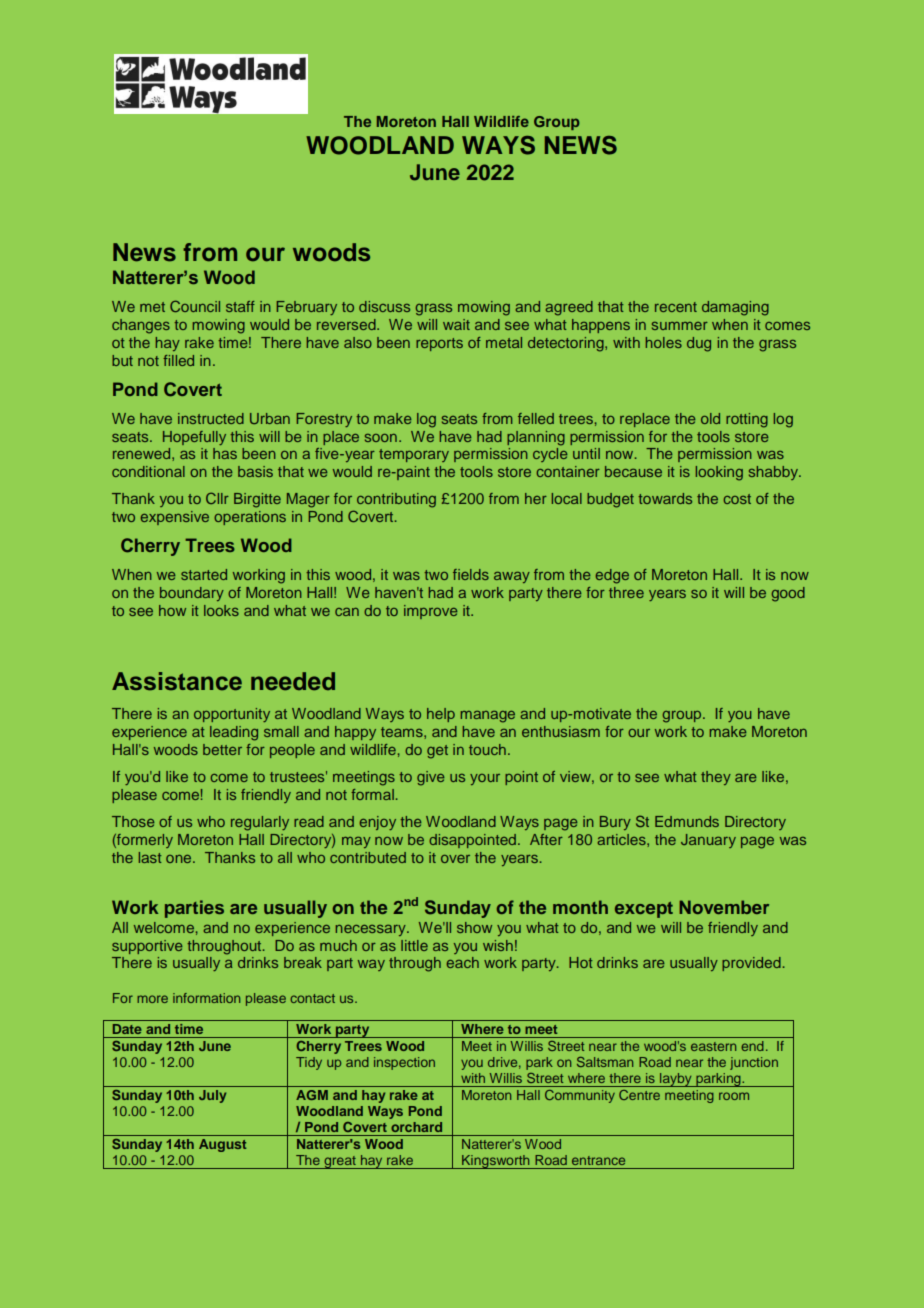 This image has height=1308, width=924. I want to click on leading, so click(234, 733).
